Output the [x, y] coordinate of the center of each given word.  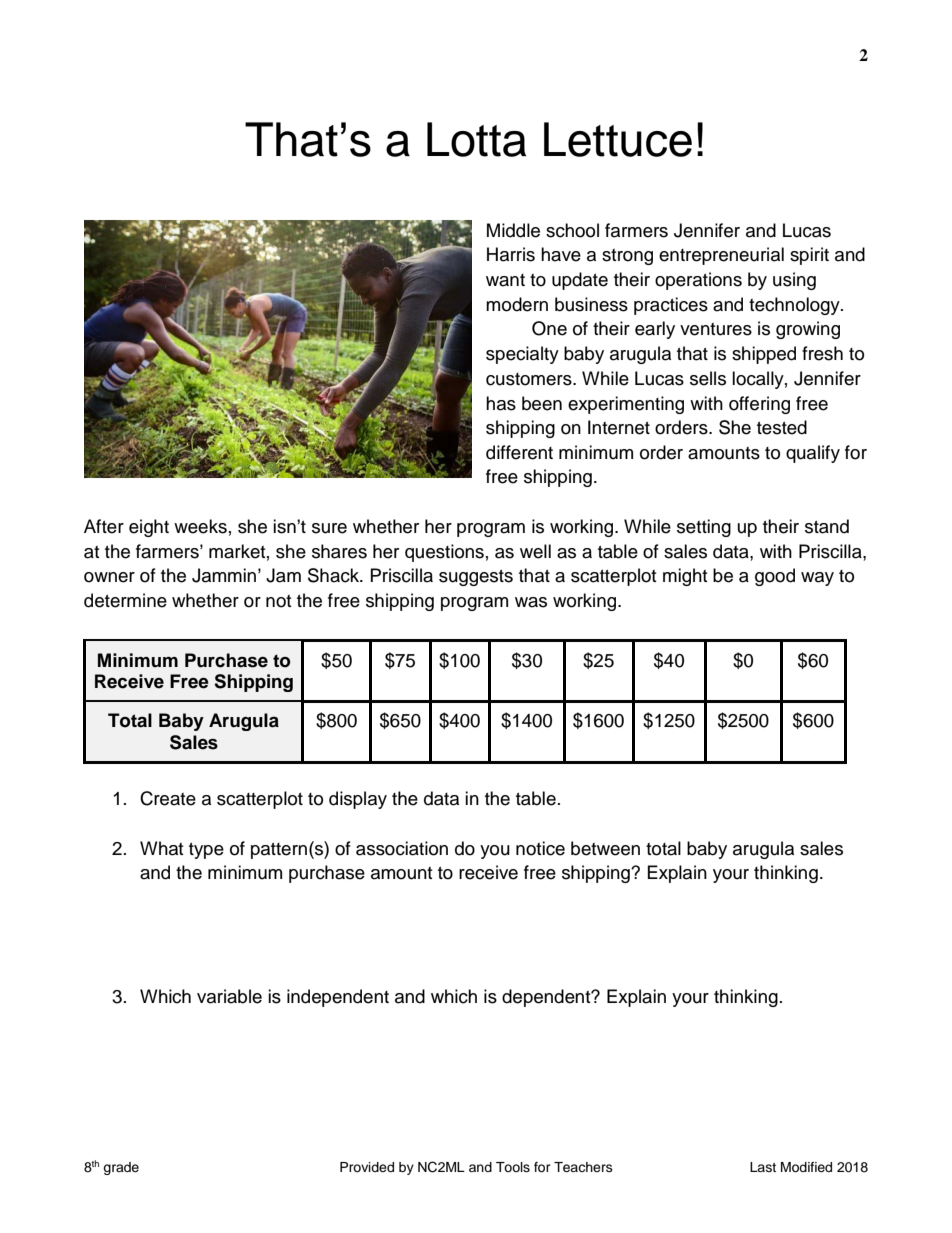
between [605, 848]
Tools [513, 1167]
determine [125, 600]
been [542, 403]
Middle [513, 230]
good [775, 577]
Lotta [476, 139]
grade [121, 1168]
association [402, 848]
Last [763, 1167]
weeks [200, 526]
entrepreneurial [721, 256]
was [531, 602]
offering [759, 405]
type [206, 851]
